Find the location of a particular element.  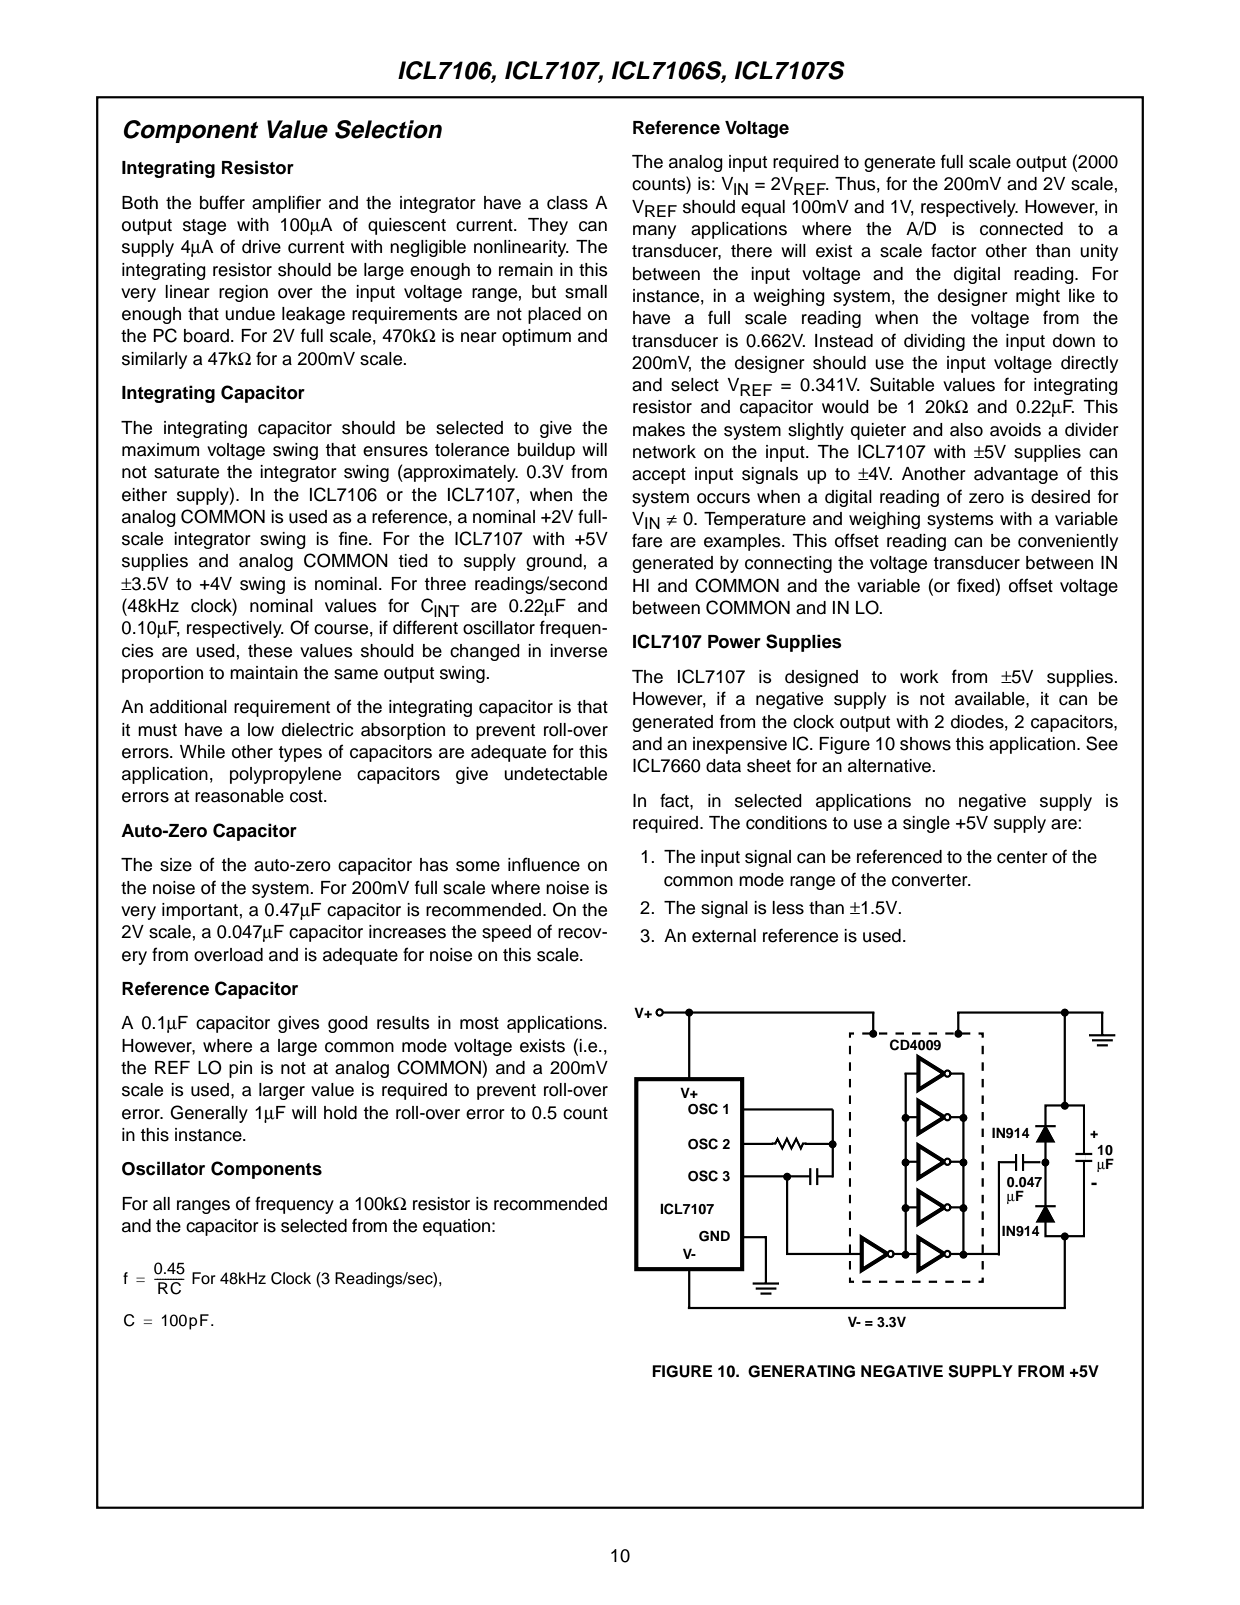

connected is located at coordinates (1021, 229).
